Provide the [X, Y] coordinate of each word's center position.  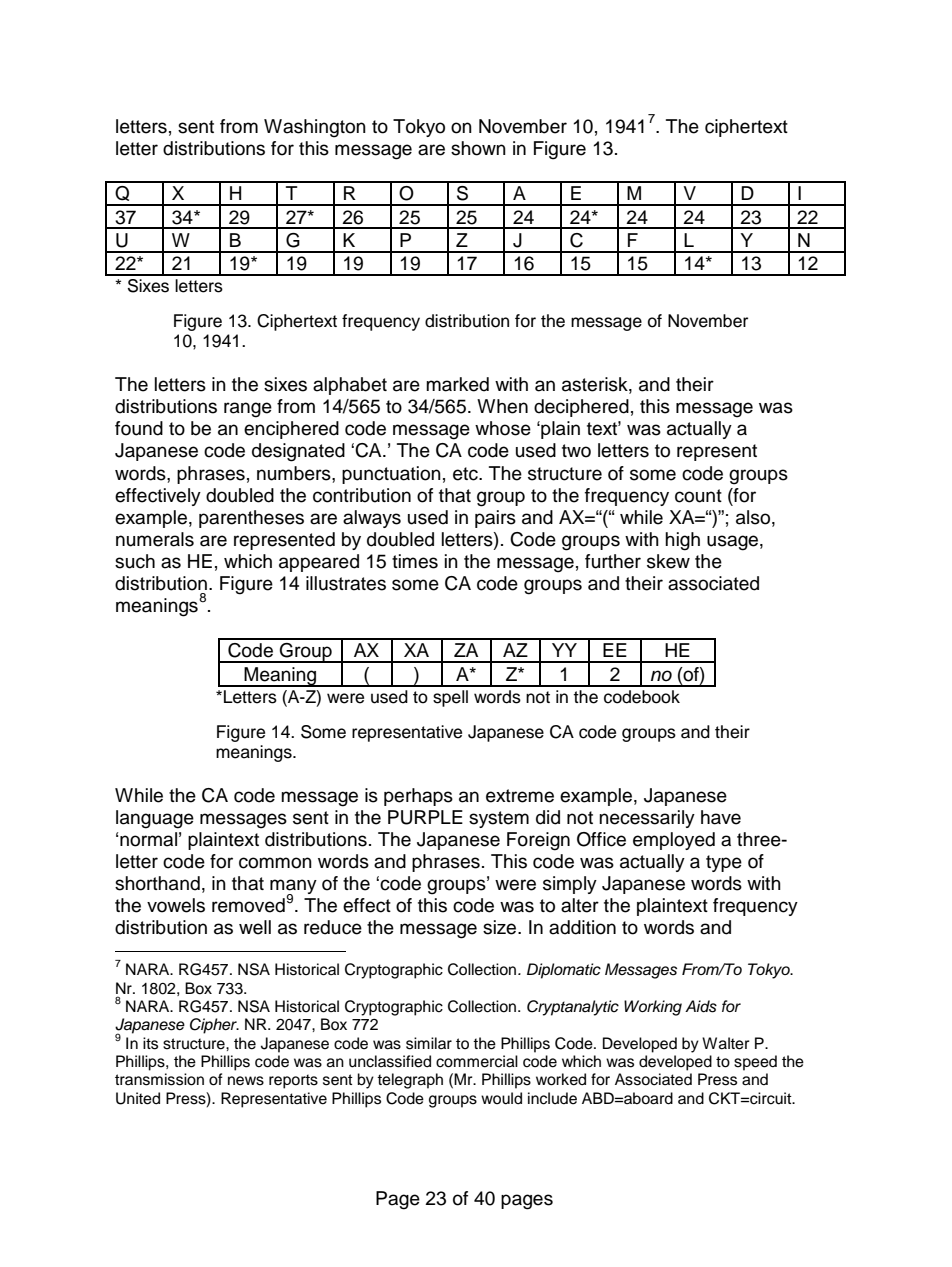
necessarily [647, 819]
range [248, 410]
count [698, 496]
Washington [315, 128]
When [502, 406]
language [155, 819]
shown [478, 148]
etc [466, 474]
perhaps [418, 797]
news [246, 1081]
